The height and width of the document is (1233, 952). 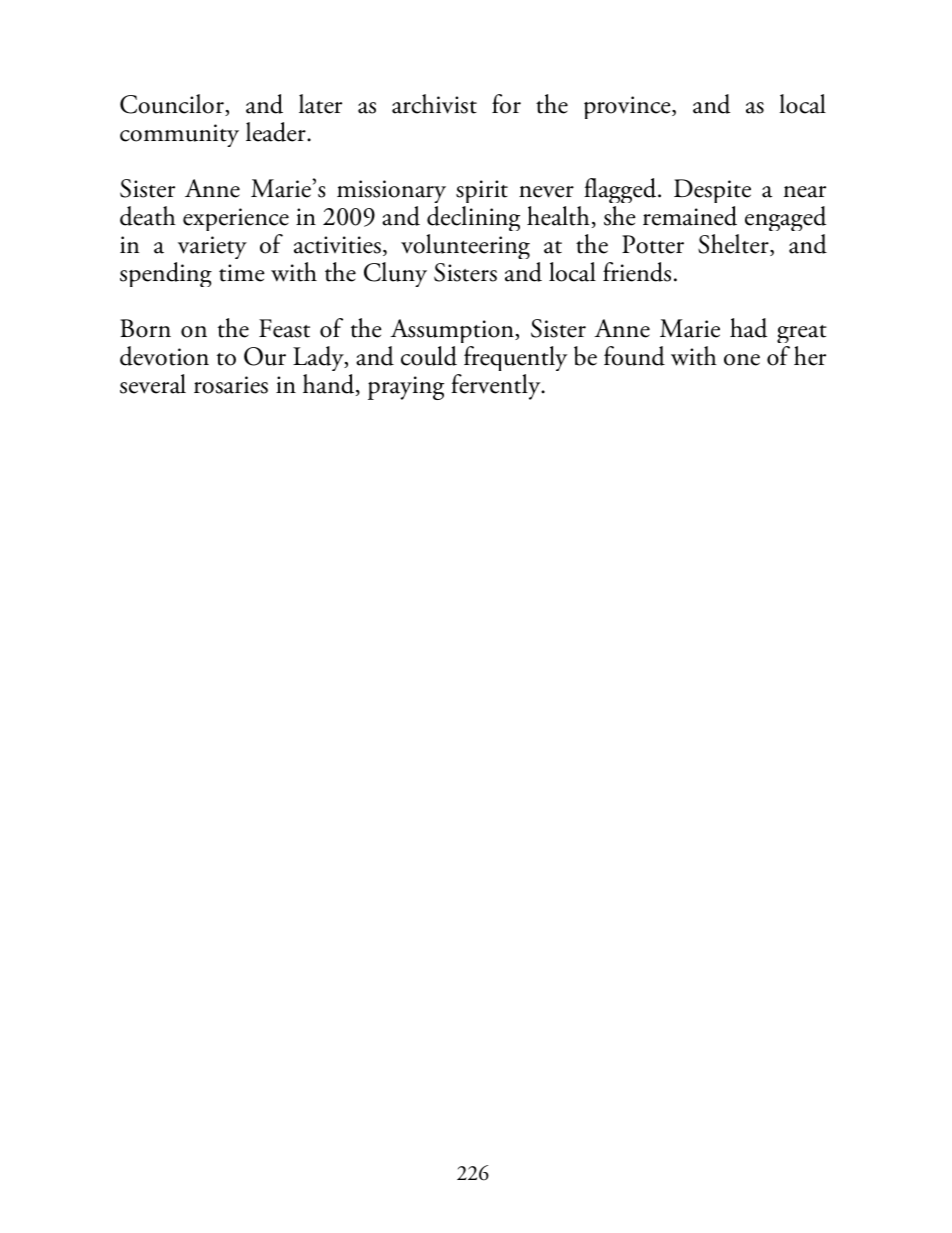 What do you see at coordinates (628, 107) in the document?
I see `province` at bounding box center [628, 107].
